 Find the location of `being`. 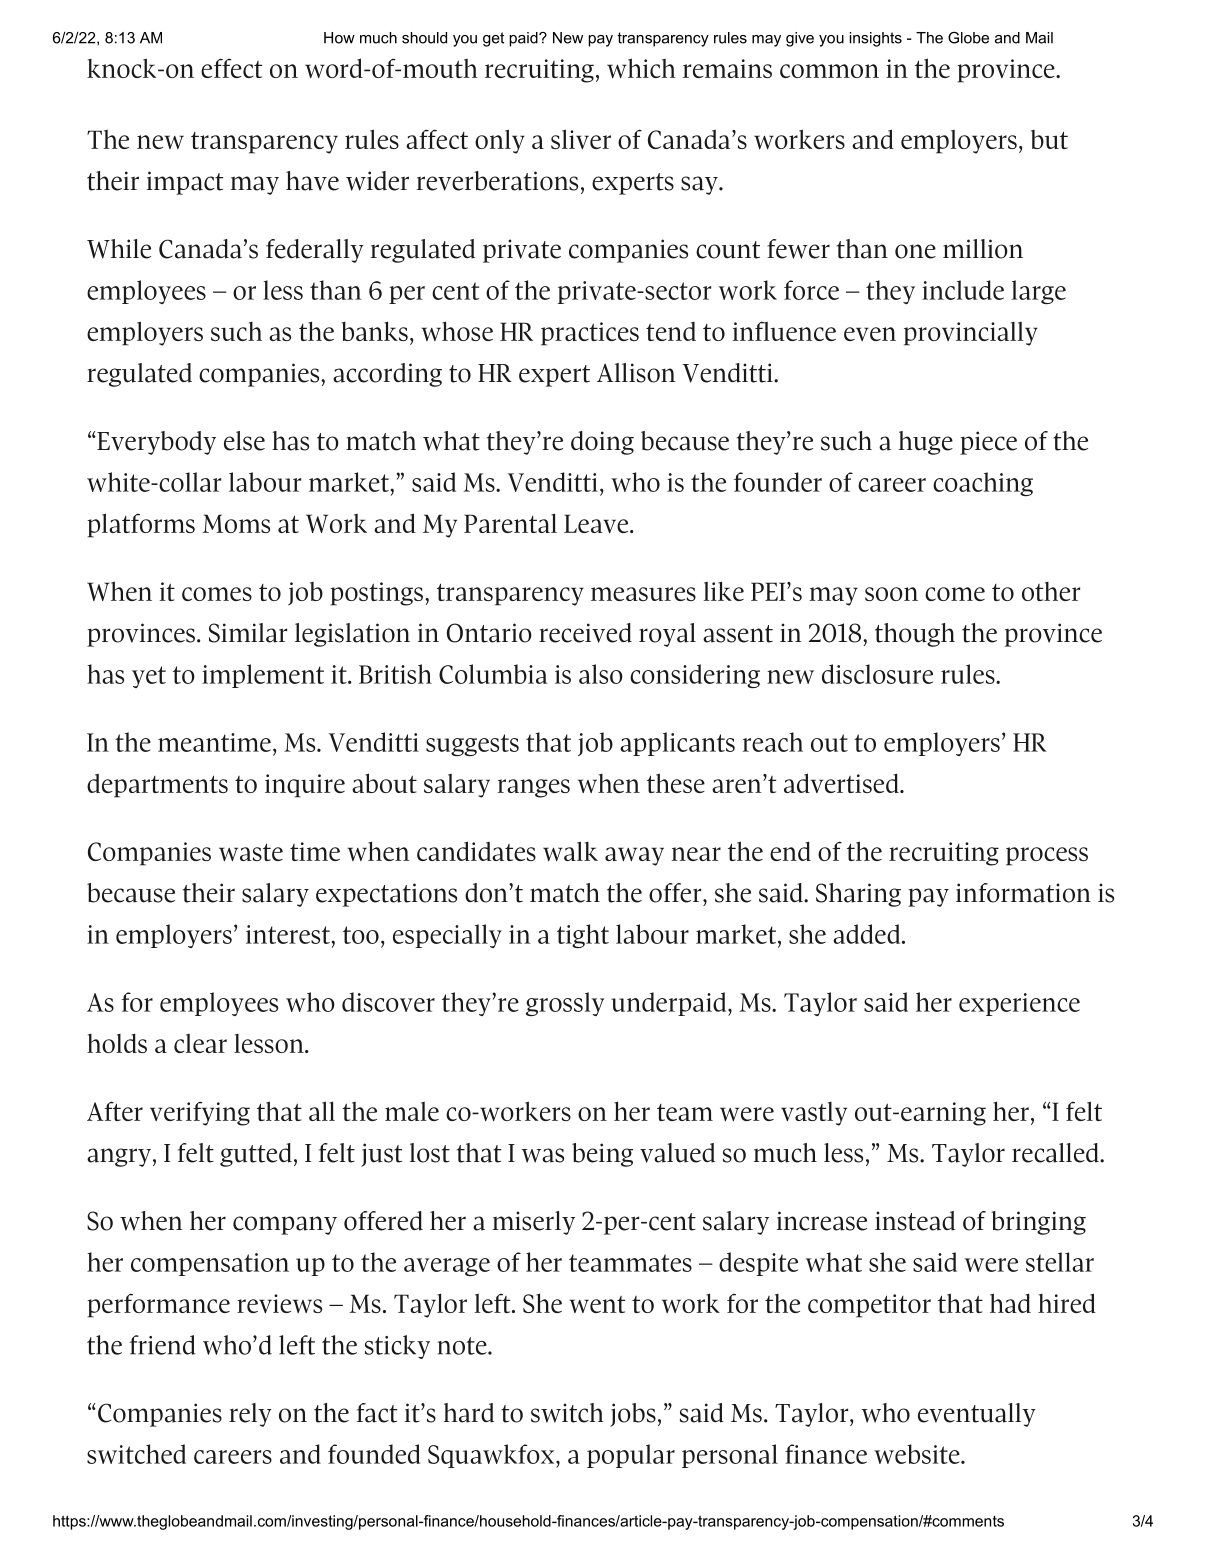

being is located at coordinates (602, 1155).
